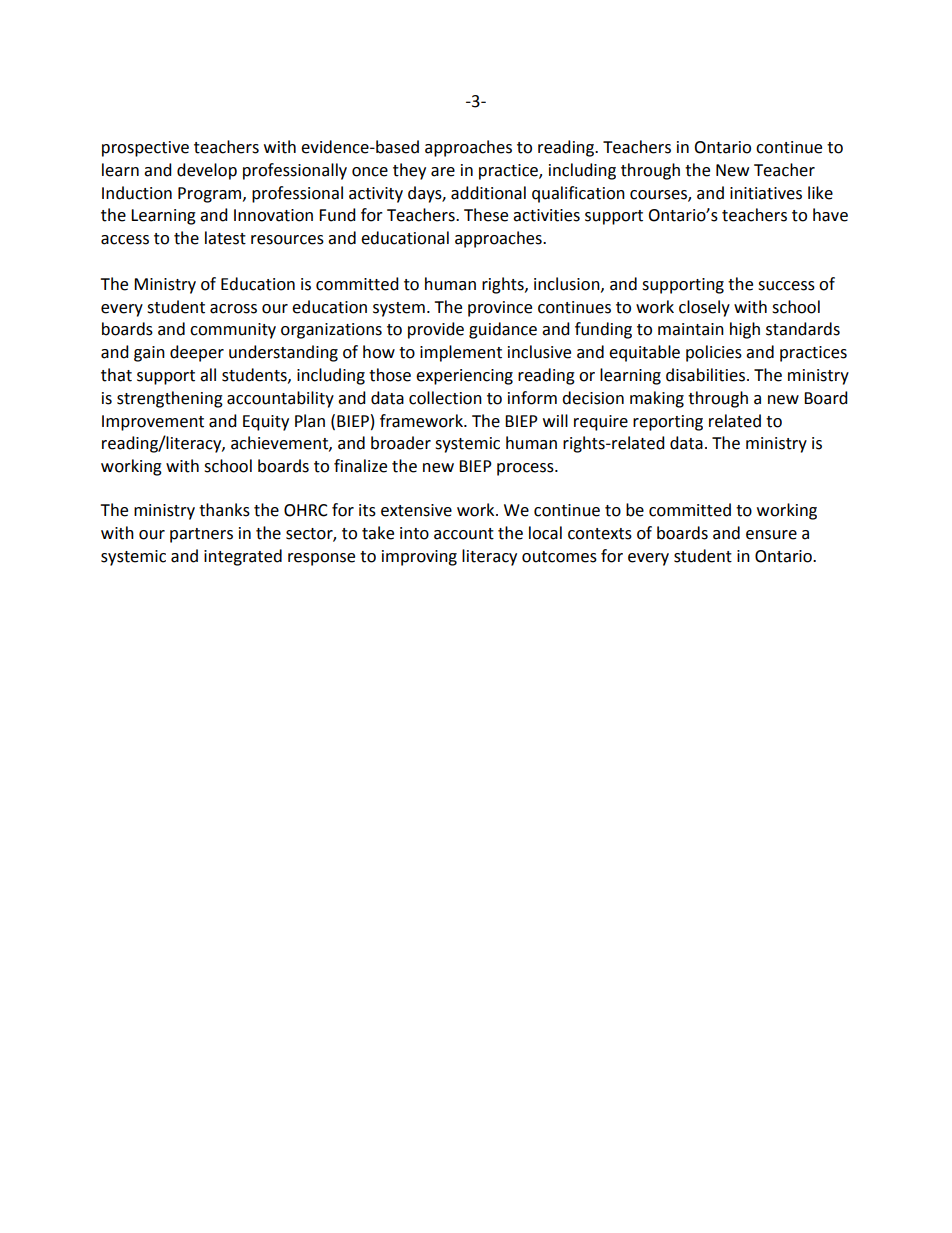  What do you see at coordinates (207, 171) in the page?
I see `develop` at bounding box center [207, 171].
